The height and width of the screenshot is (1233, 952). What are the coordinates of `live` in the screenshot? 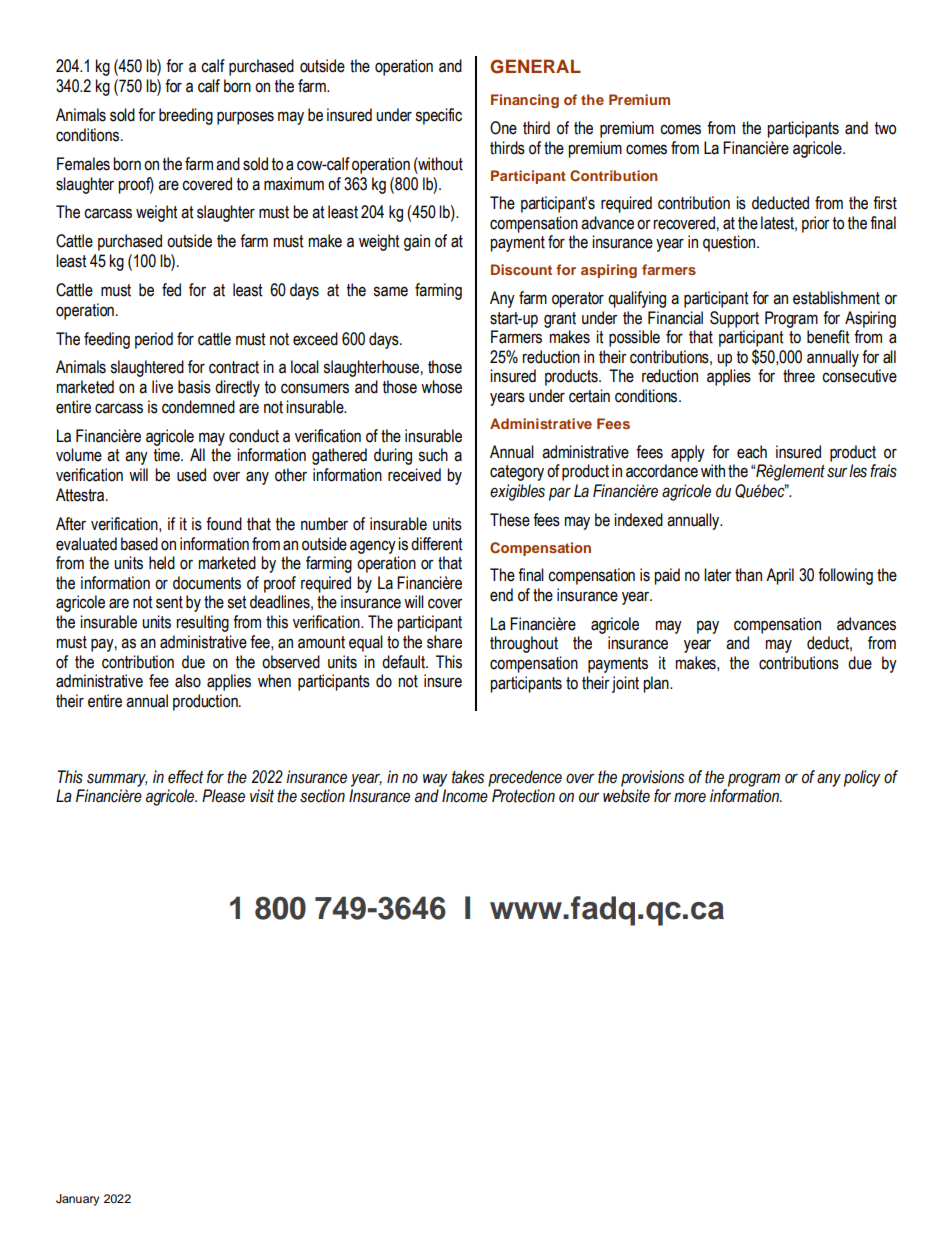 It's located at (162, 387).
